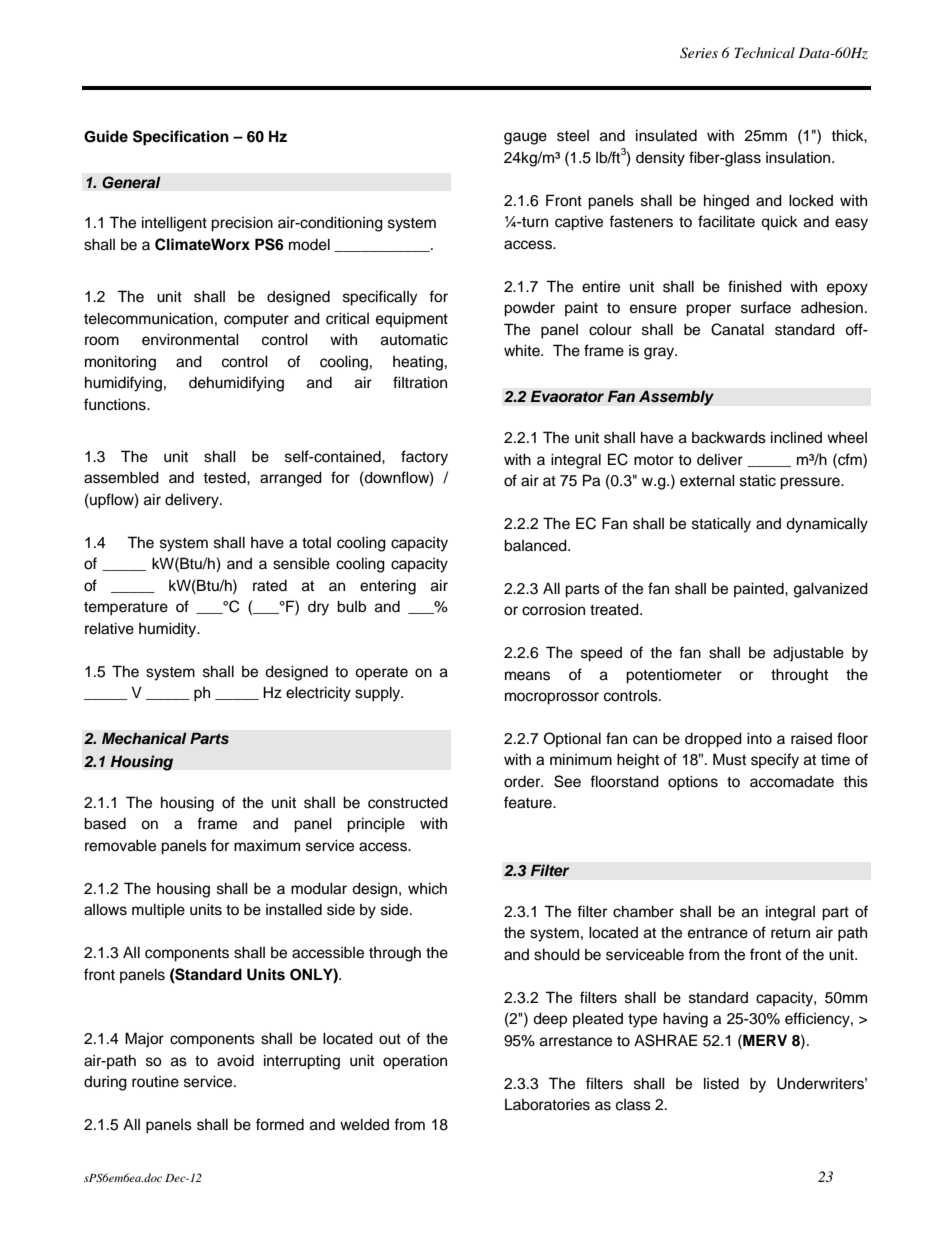  Describe the element at coordinates (181, 138) in the screenshot. I see `Specification` at that location.
